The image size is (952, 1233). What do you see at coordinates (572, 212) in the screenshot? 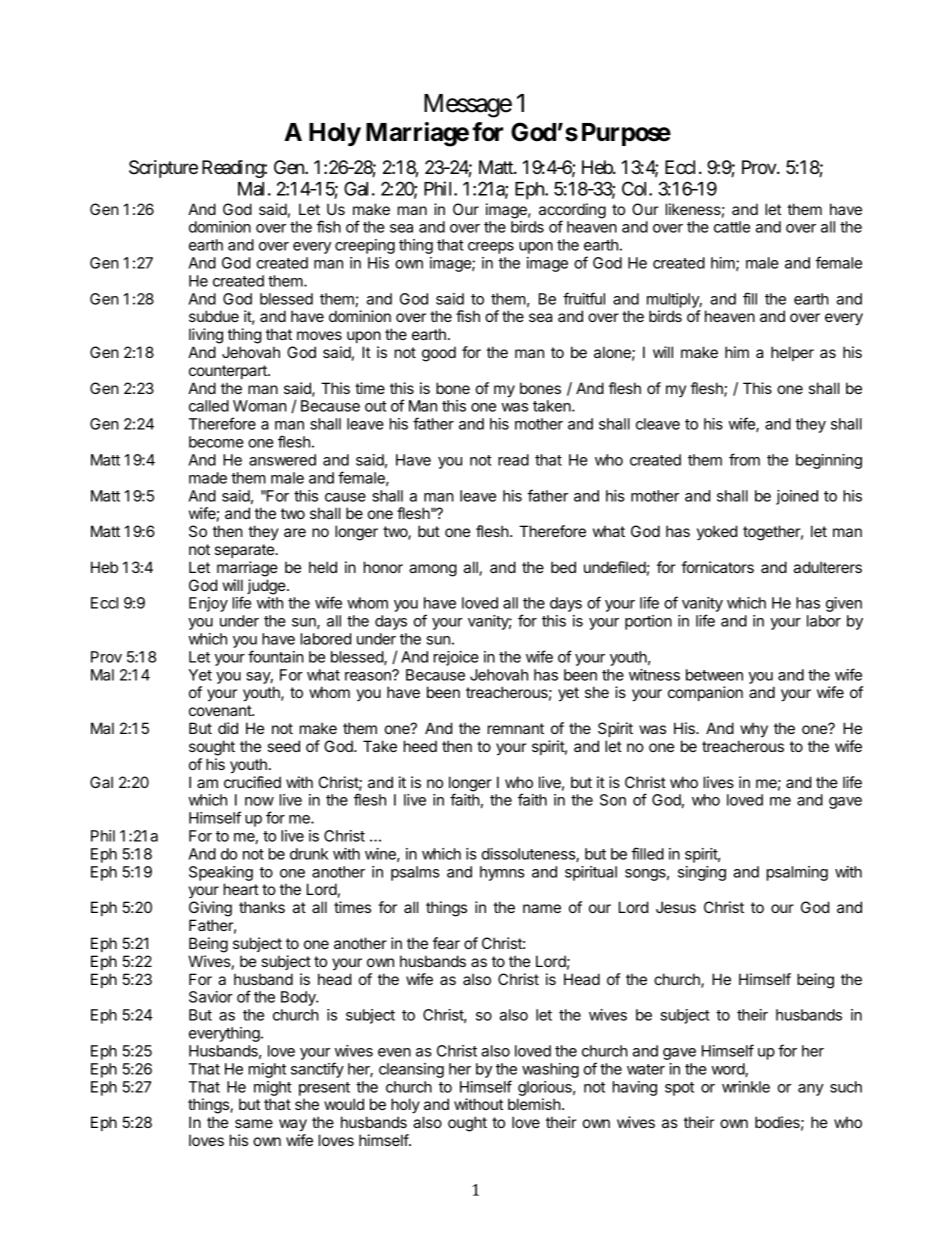
I see `according` at bounding box center [572, 212].
